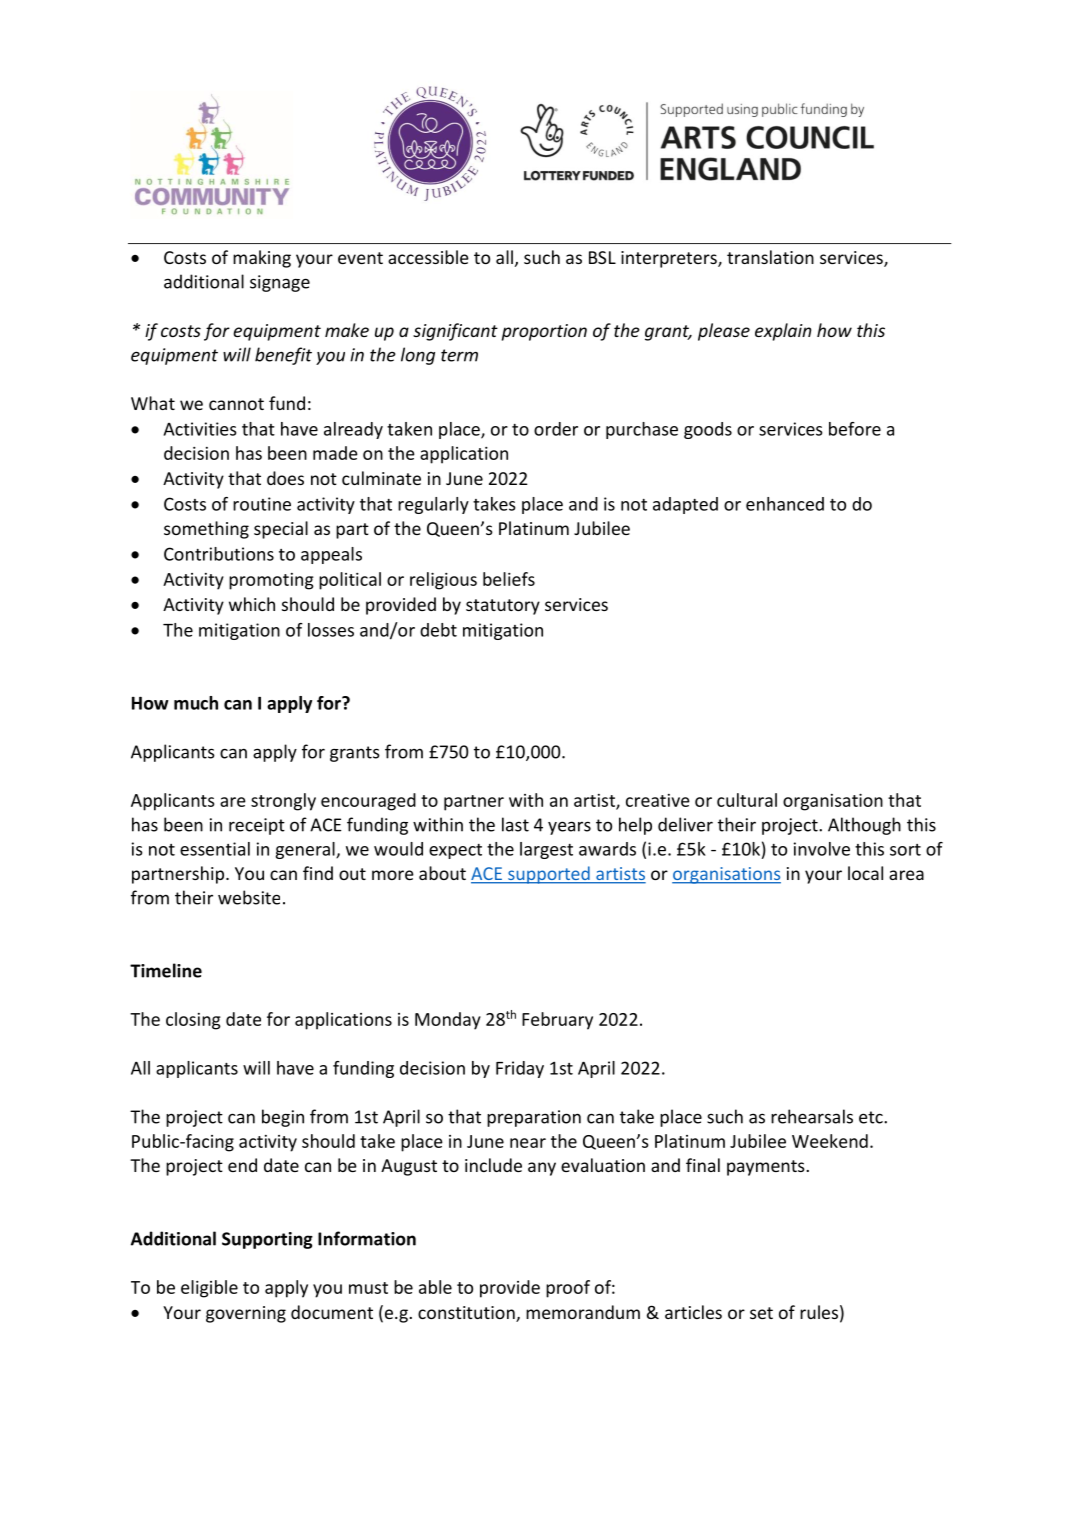 This page has width=1079, height=1526. Describe the element at coordinates (770, 257) in the page. I see `translation` at that location.
